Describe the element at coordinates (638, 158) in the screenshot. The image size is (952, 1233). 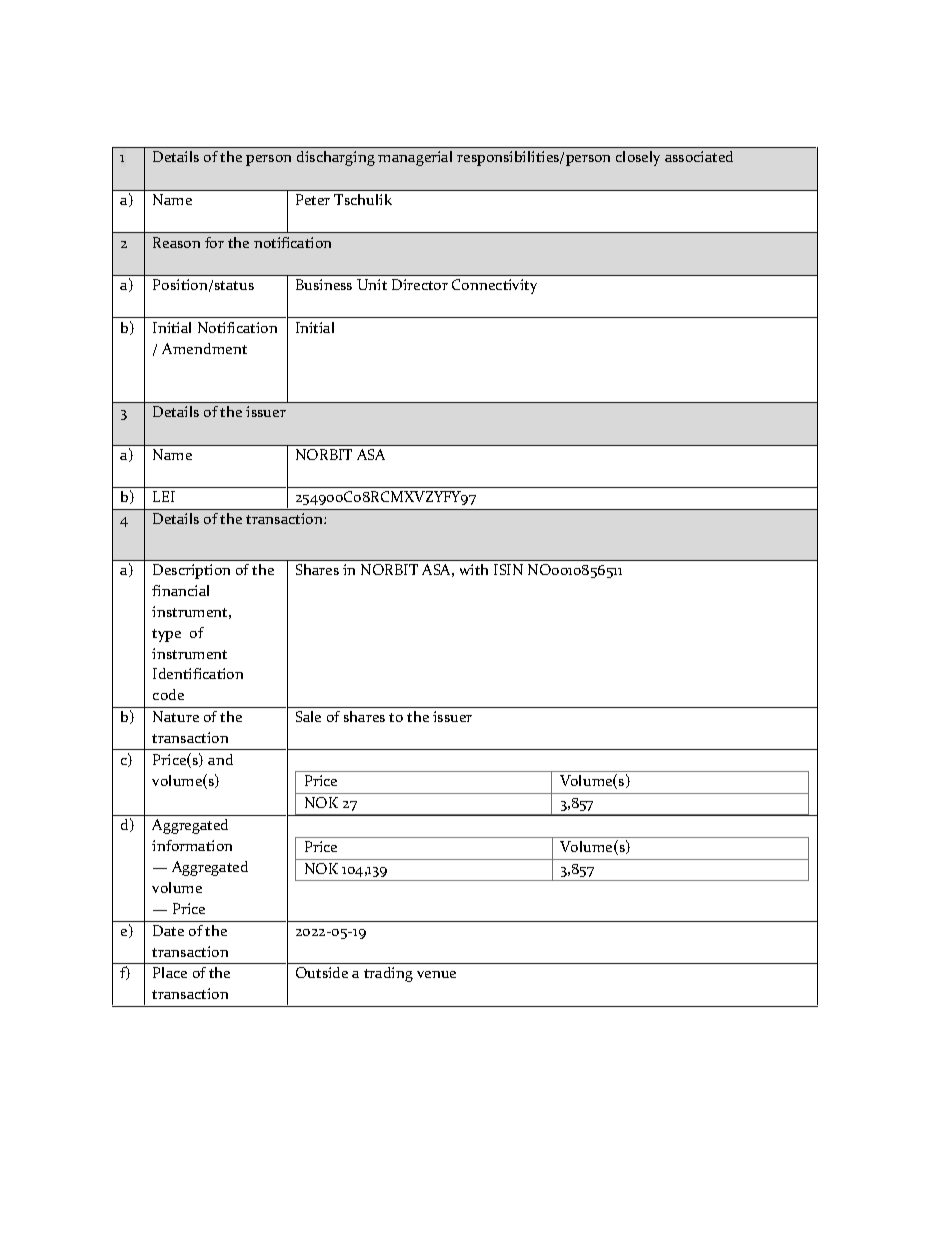
I see `closely` at that location.
